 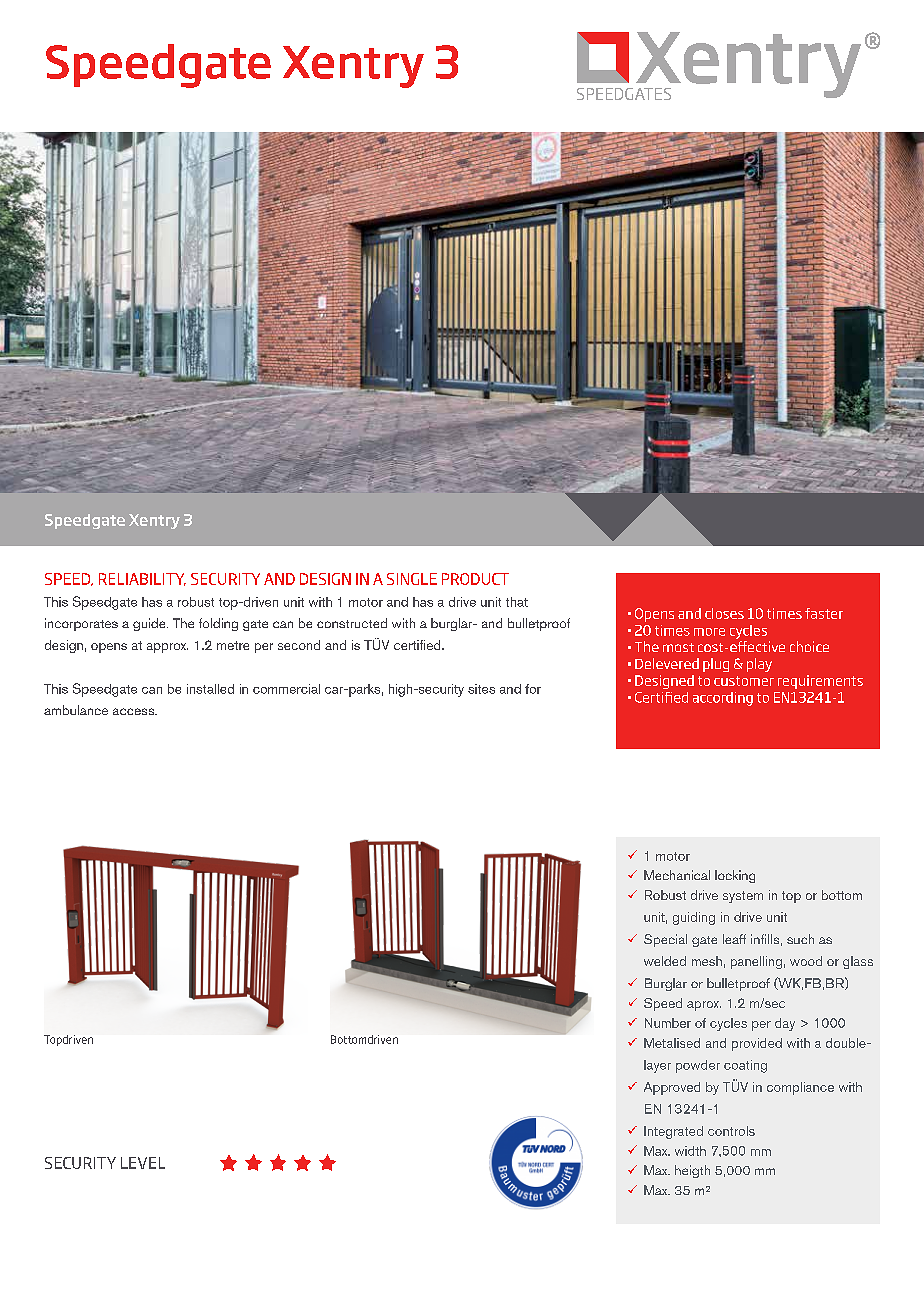 What do you see at coordinates (665, 961) in the document?
I see `welded` at bounding box center [665, 961].
